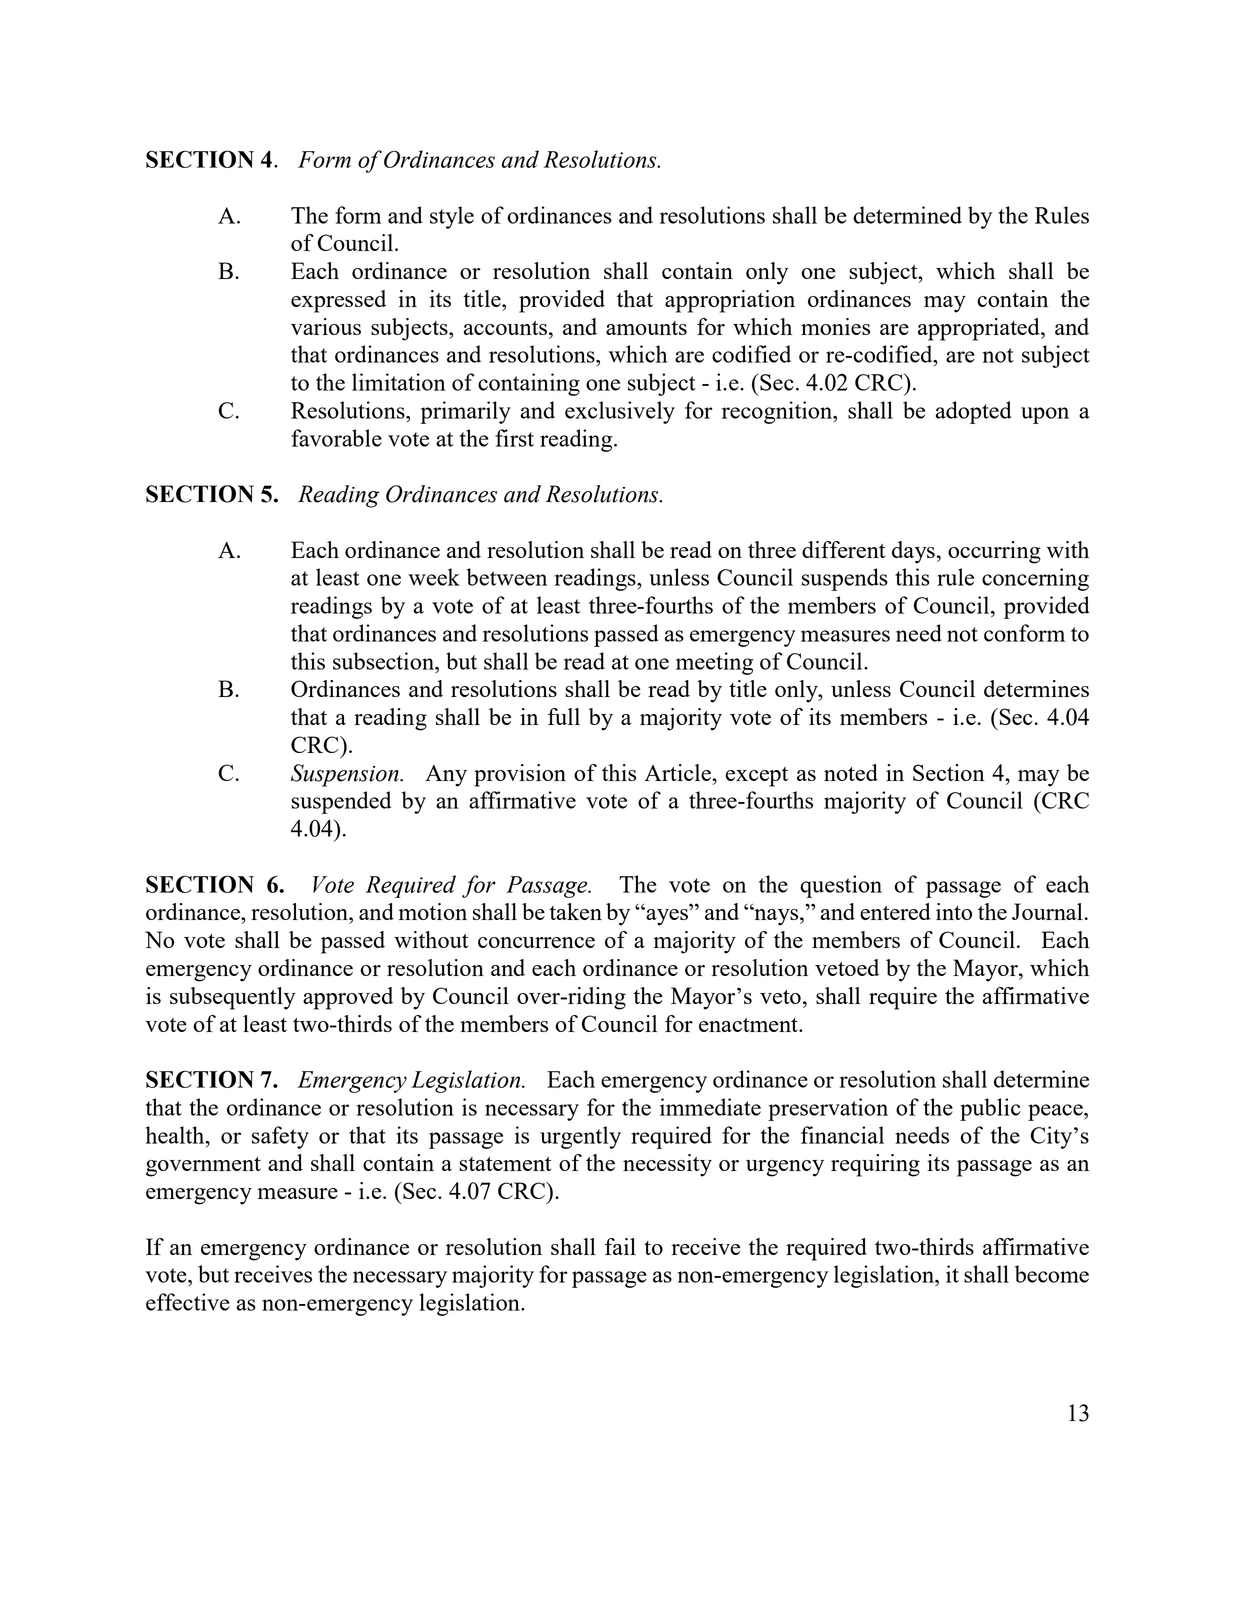 Image resolution: width=1236 pixels, height=1600 pixels. What do you see at coordinates (990, 1109) in the document?
I see `public` at bounding box center [990, 1109].
